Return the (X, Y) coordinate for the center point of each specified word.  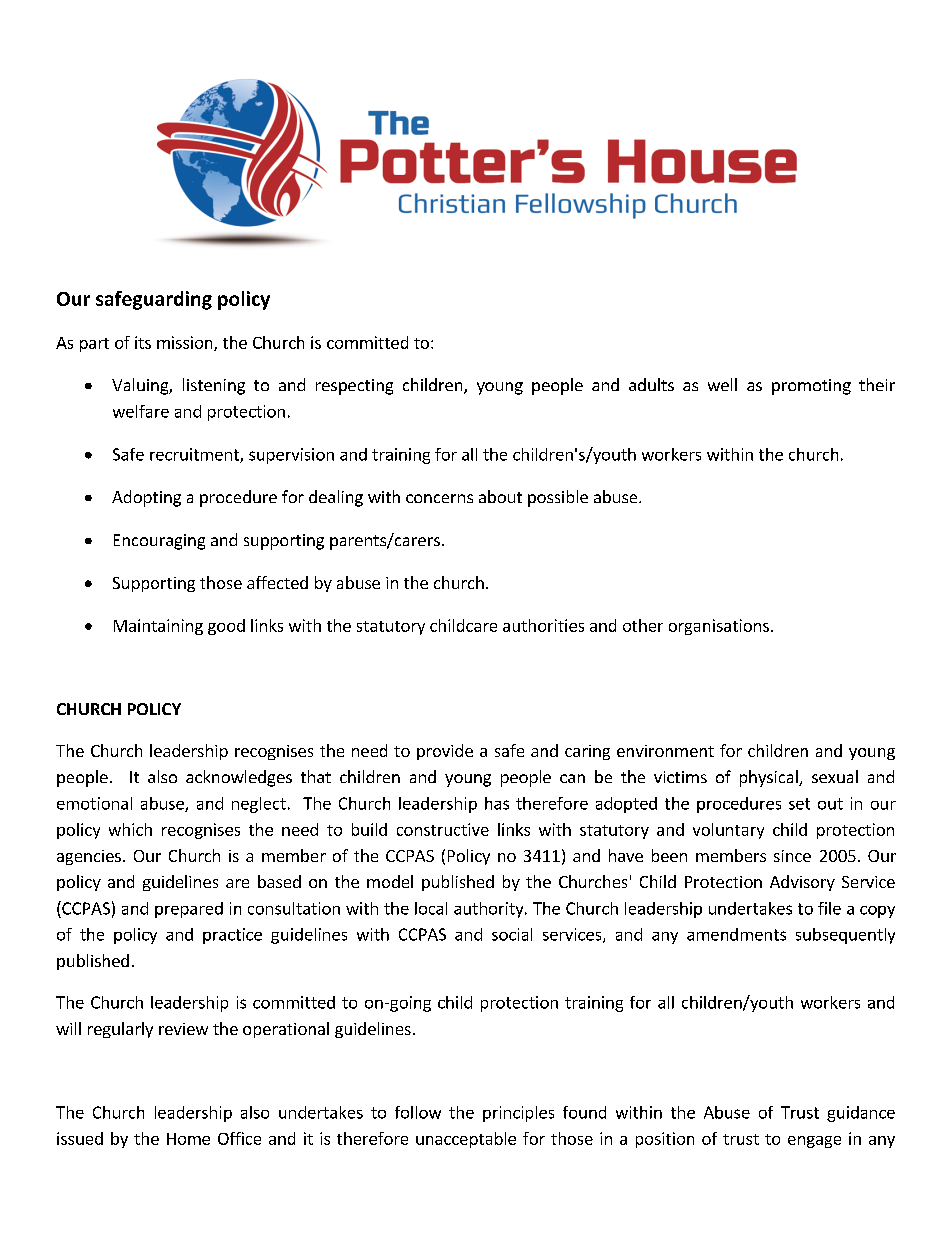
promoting (811, 387)
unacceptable (466, 1140)
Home (188, 1139)
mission (186, 343)
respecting (354, 387)
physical (770, 778)
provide (445, 752)
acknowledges (239, 778)
